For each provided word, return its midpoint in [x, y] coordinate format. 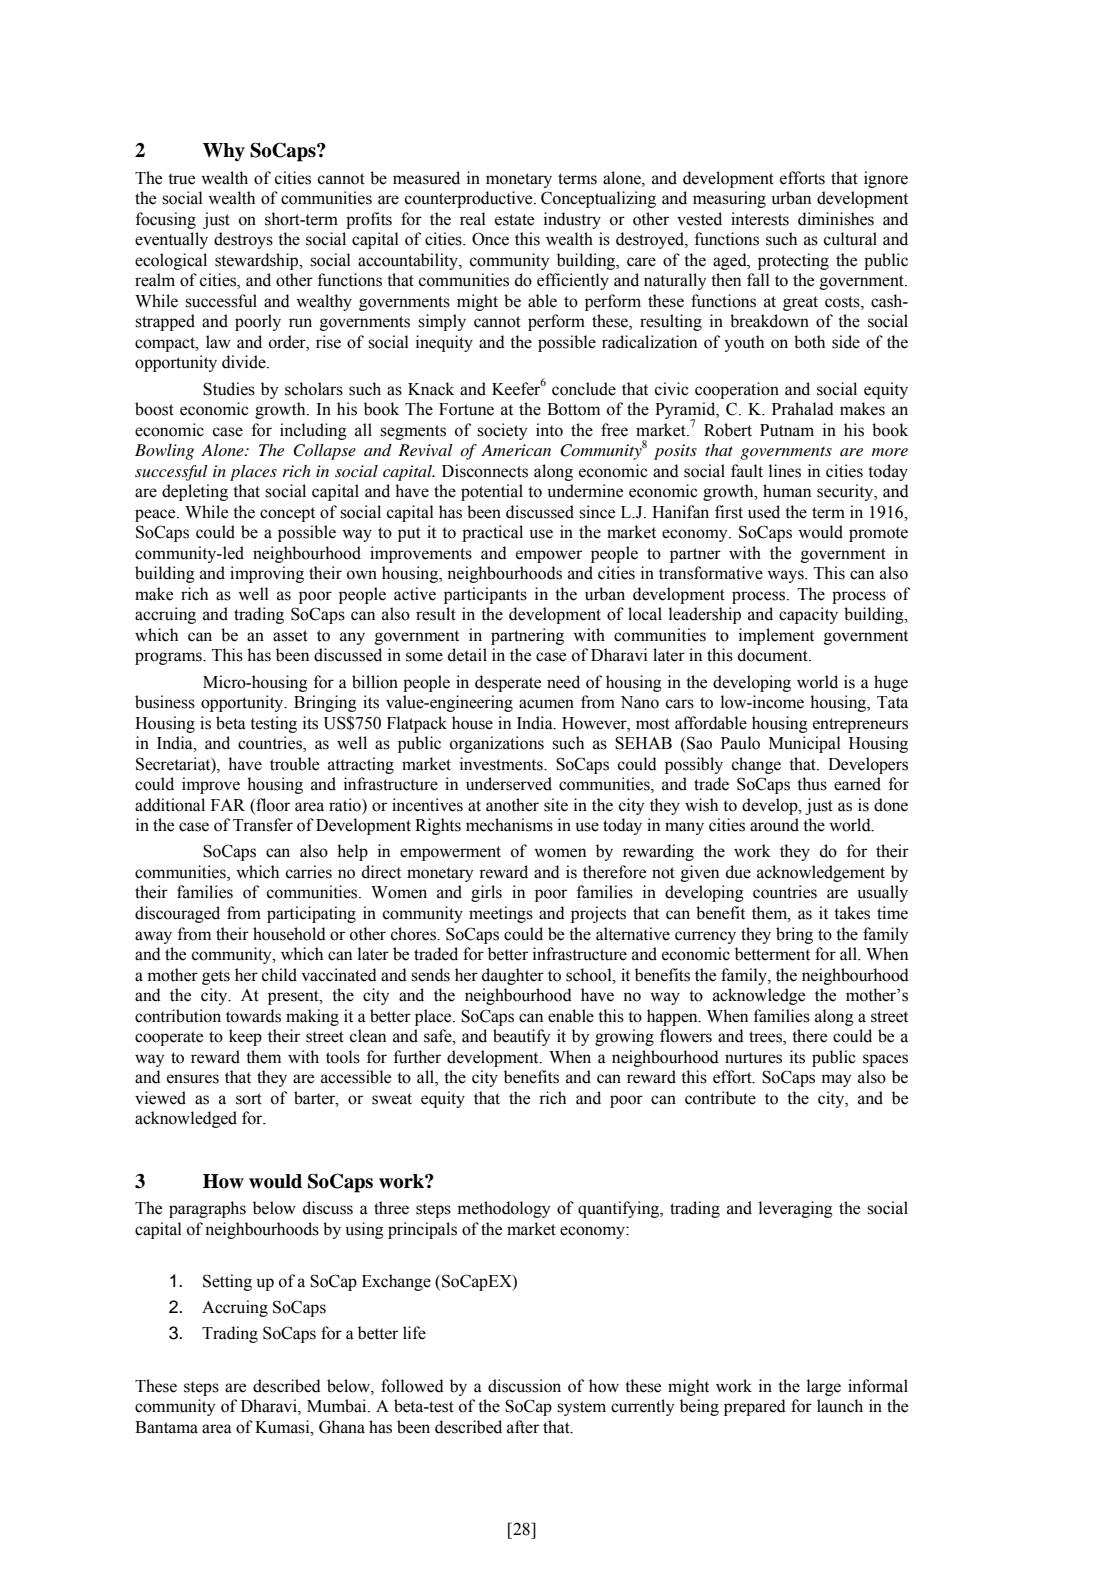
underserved [509, 784]
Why [224, 152]
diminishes [836, 219]
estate [514, 220]
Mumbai [338, 1406]
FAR [228, 805]
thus [812, 784]
